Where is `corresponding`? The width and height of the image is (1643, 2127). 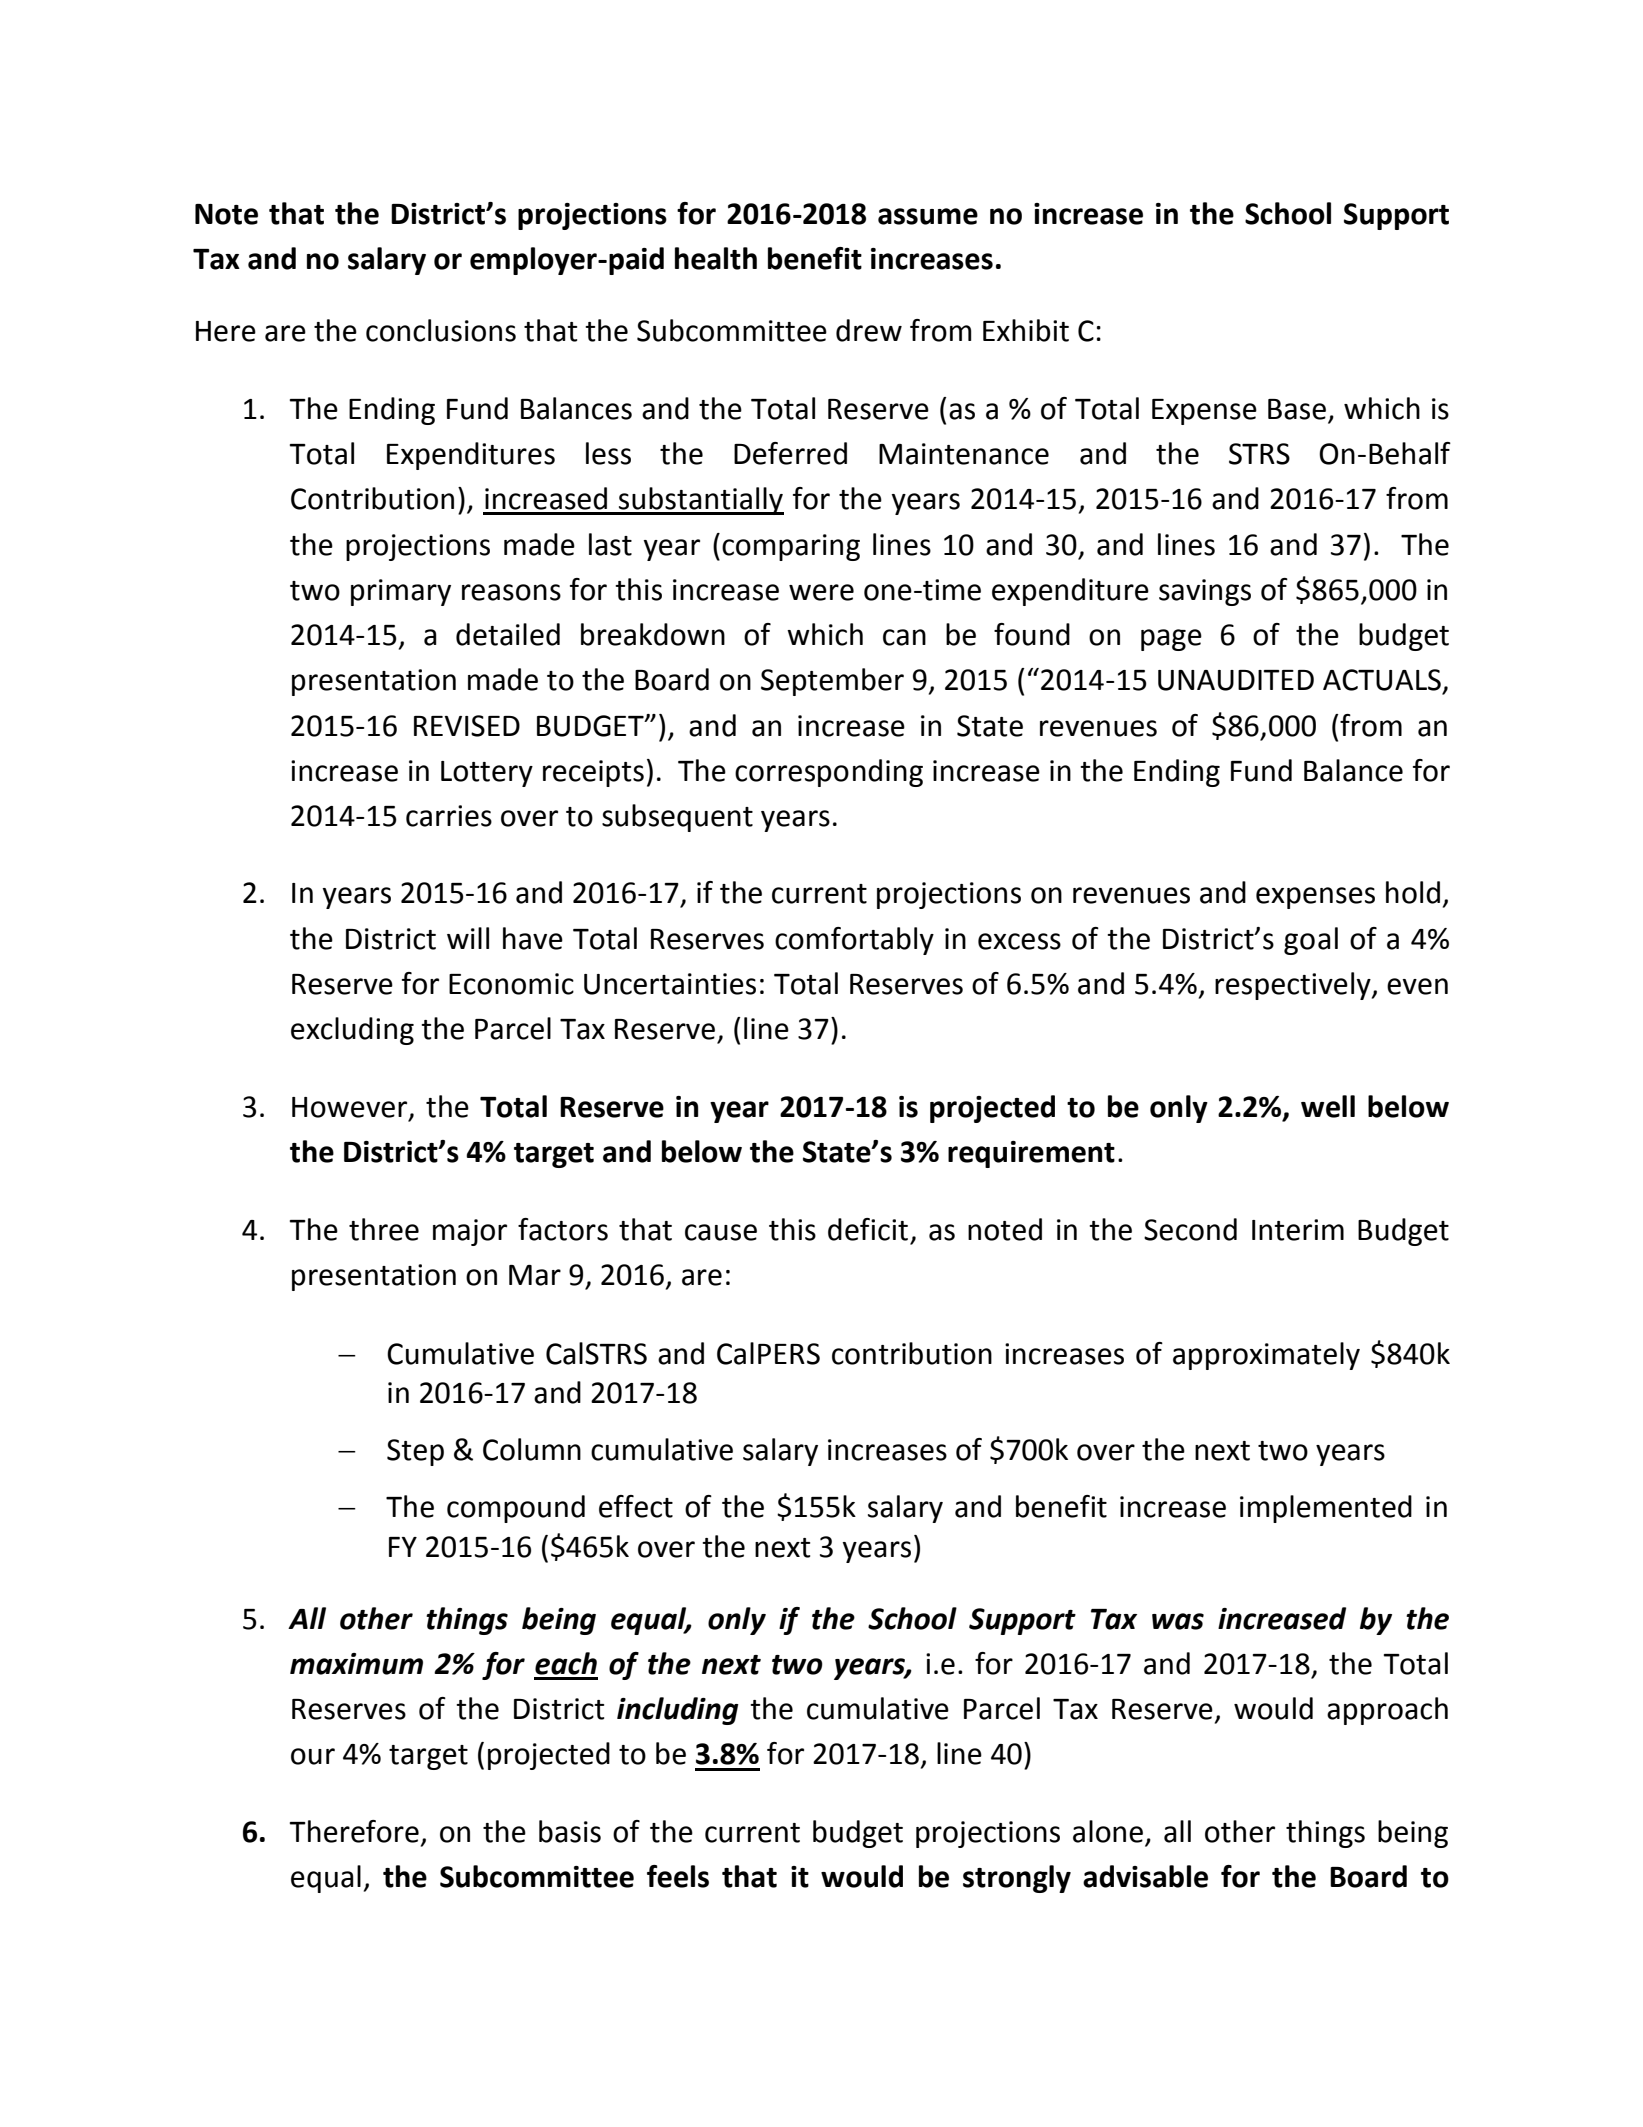 corresponding is located at coordinates (829, 773).
